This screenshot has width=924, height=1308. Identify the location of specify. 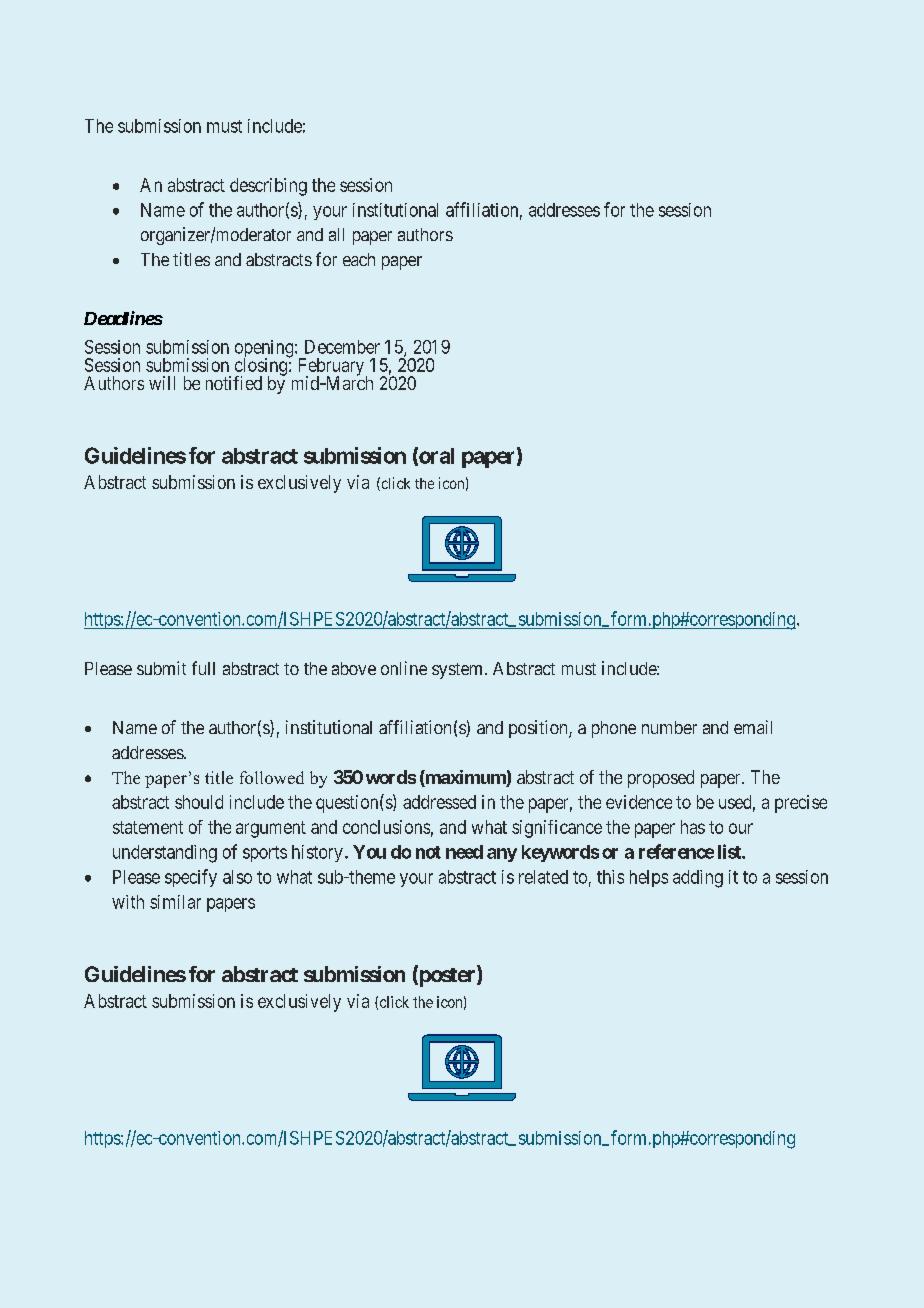
(191, 878).
